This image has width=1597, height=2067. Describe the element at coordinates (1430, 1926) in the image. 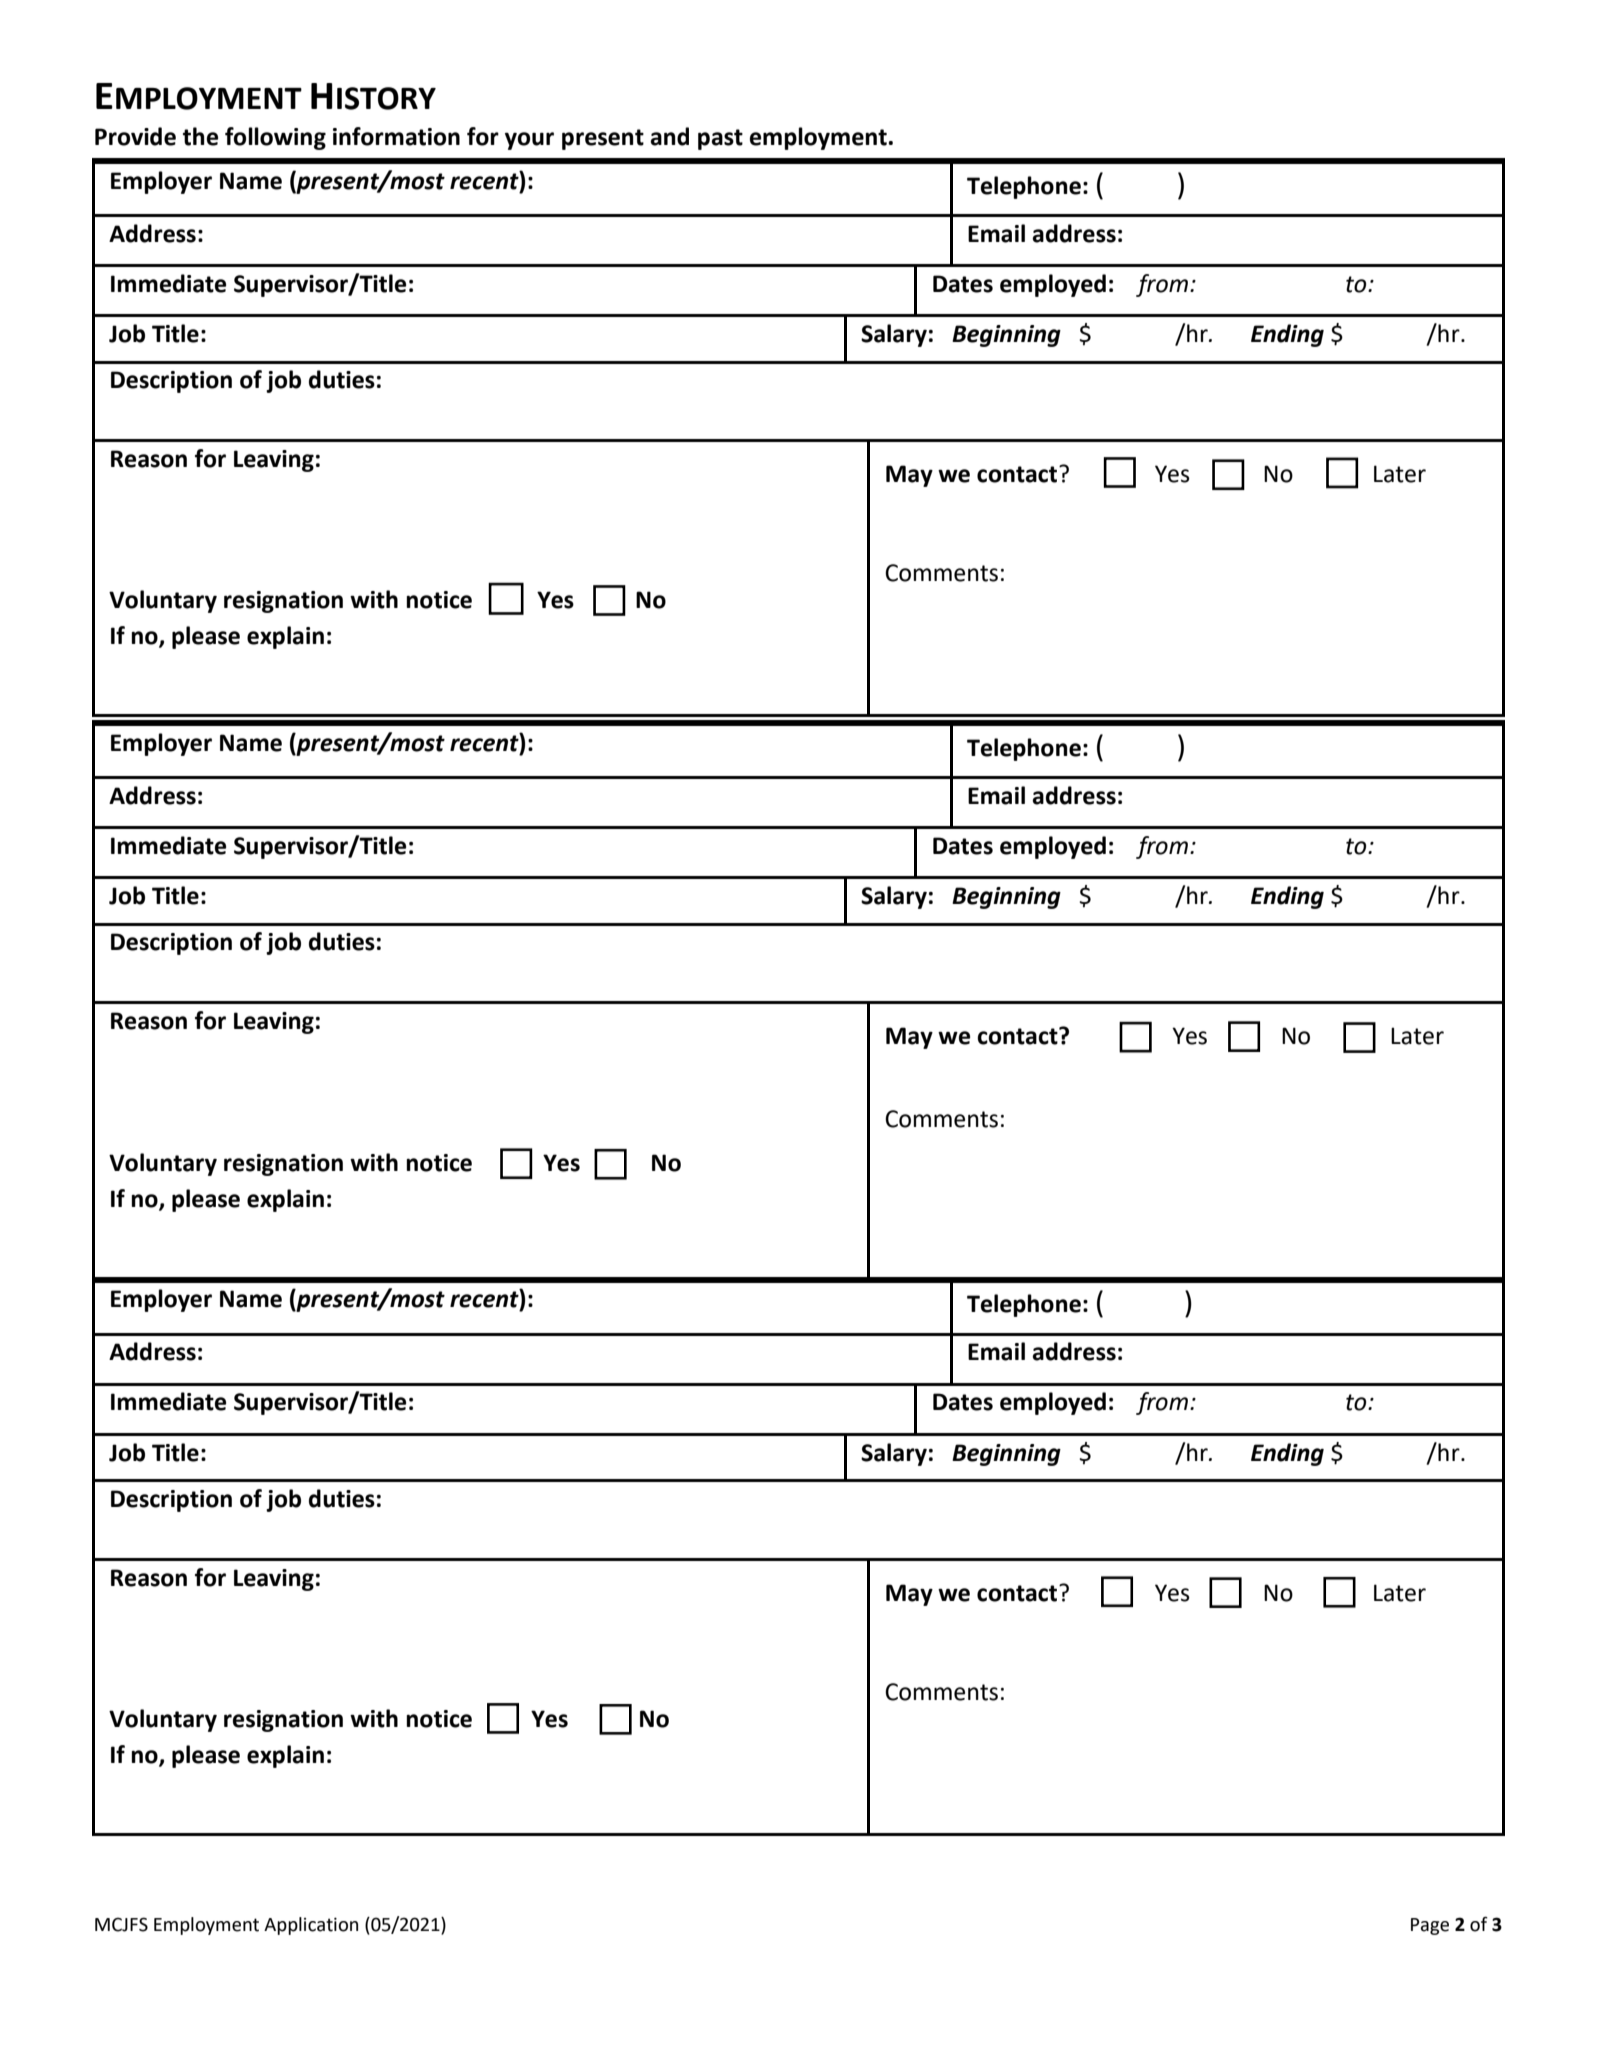

I see `Page` at that location.
